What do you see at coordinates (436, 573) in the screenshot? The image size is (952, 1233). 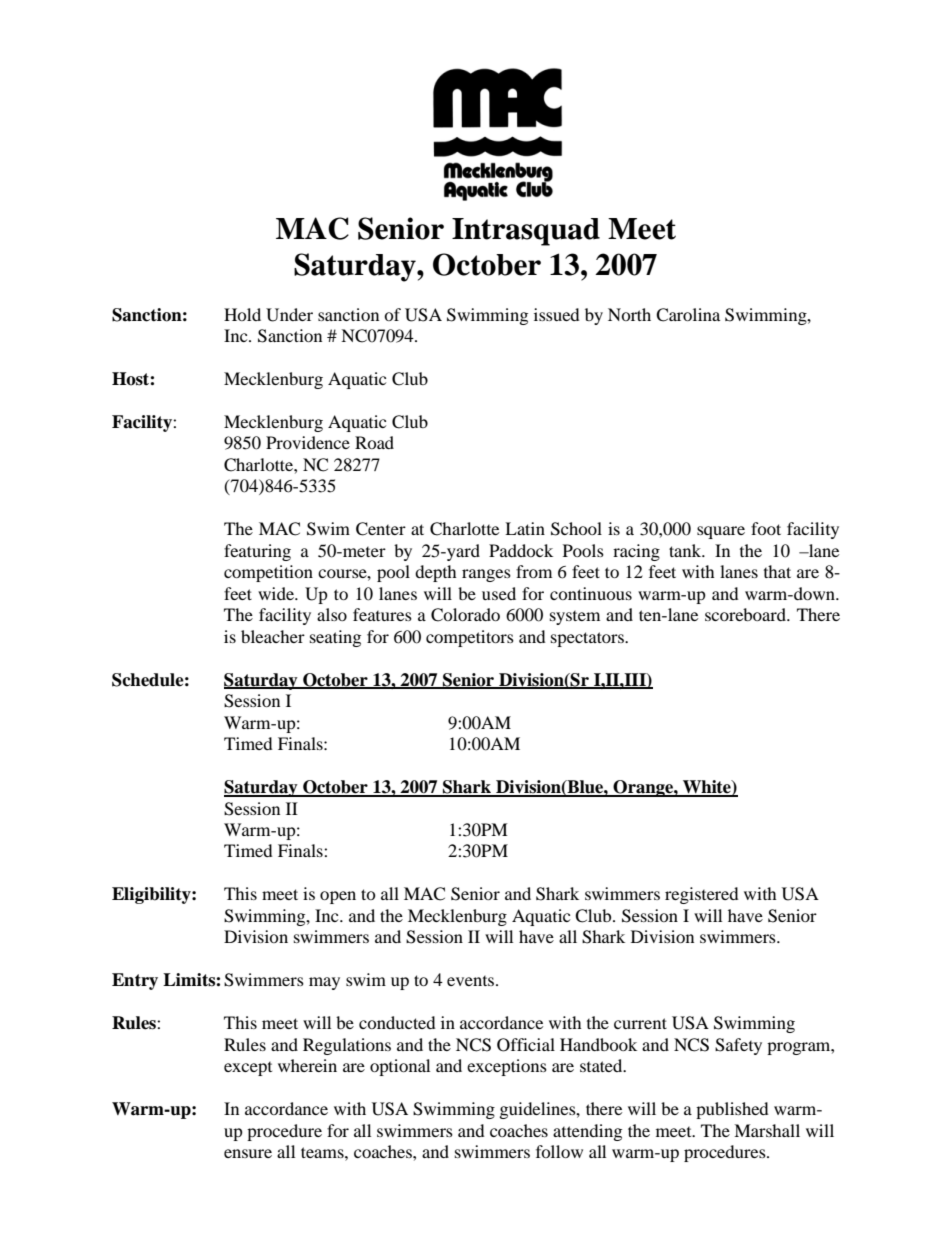 I see `depth` at bounding box center [436, 573].
